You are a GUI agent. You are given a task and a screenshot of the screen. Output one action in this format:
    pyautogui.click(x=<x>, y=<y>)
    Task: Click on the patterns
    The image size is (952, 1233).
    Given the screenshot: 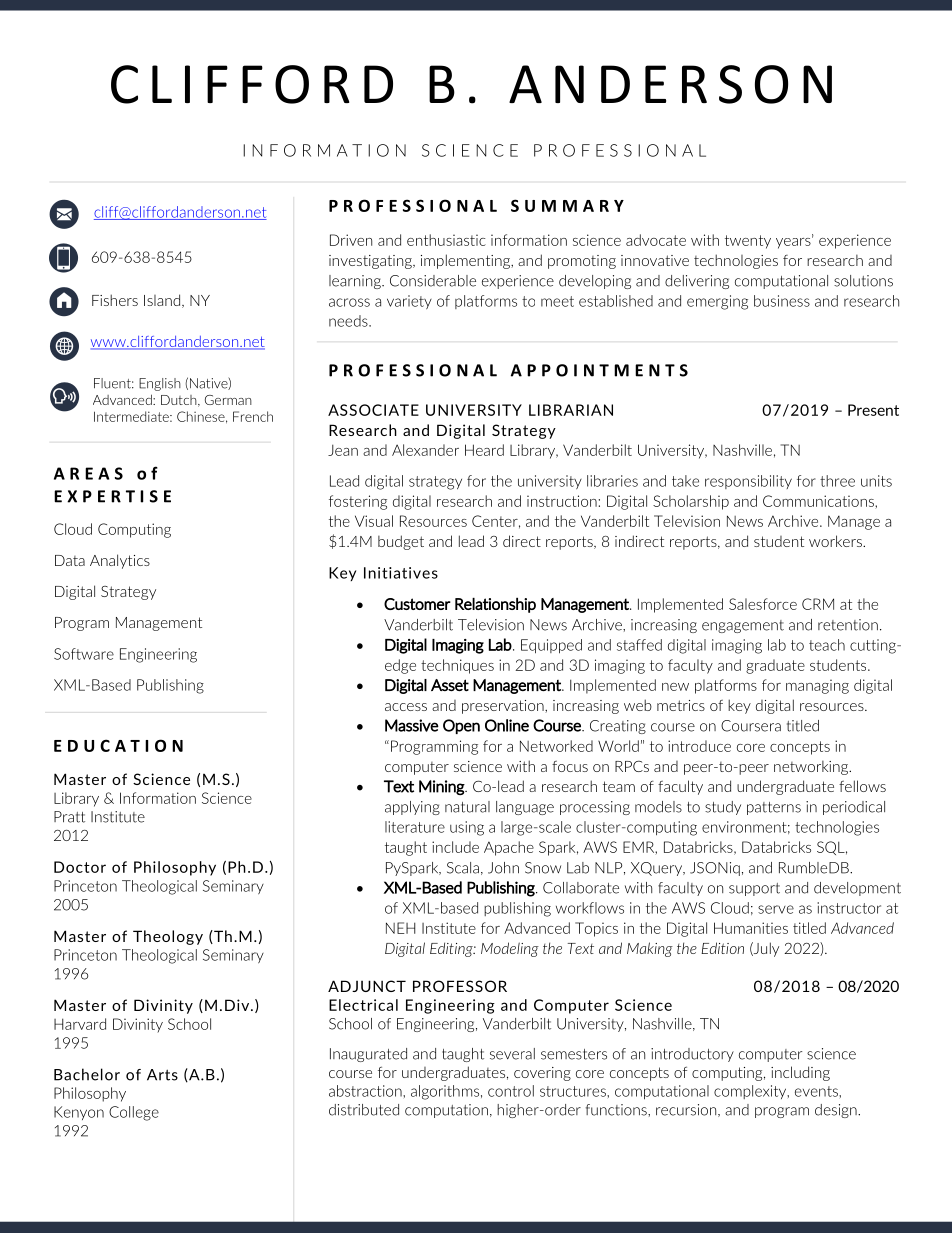 What is the action you would take?
    pyautogui.click(x=774, y=808)
